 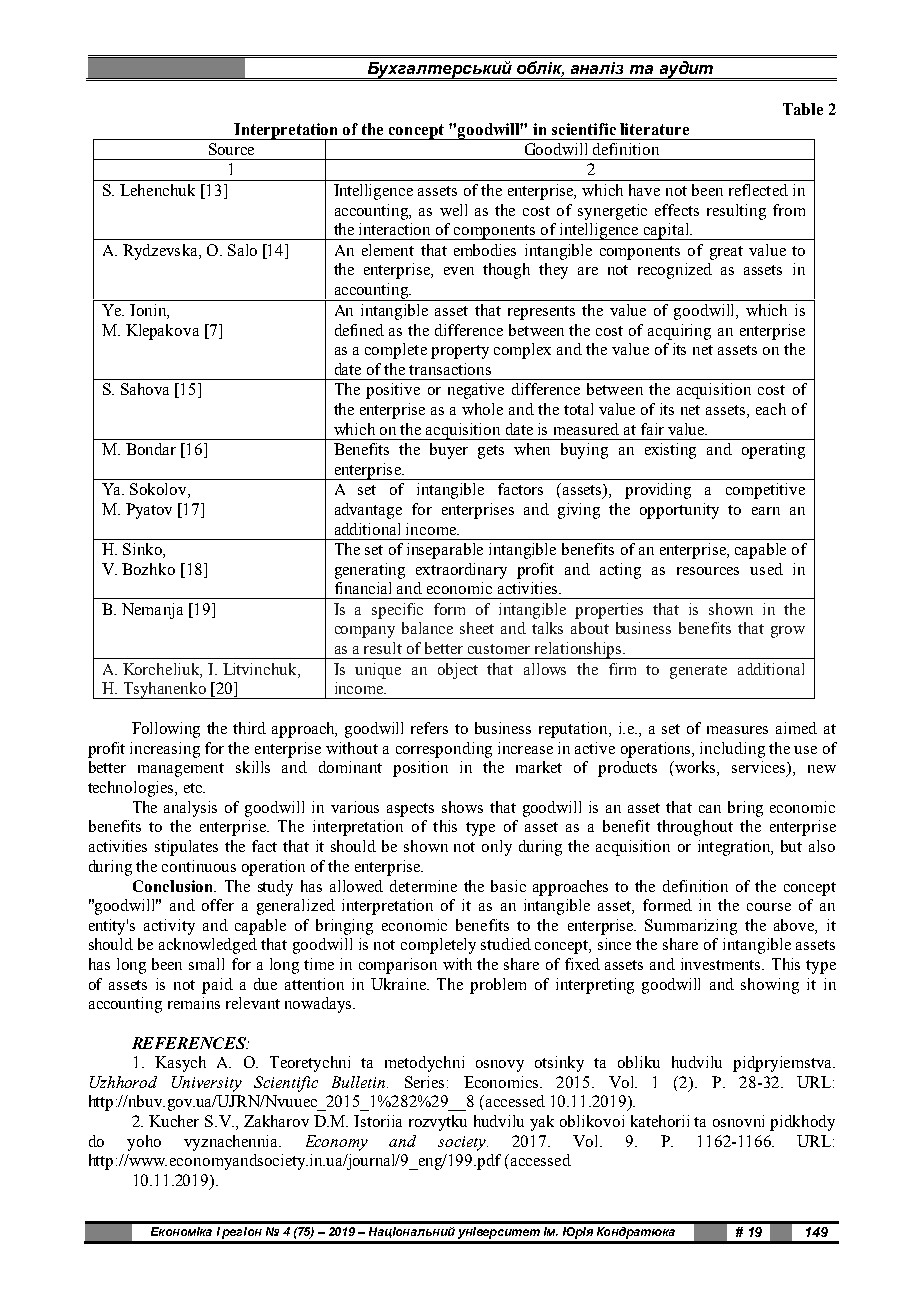 What do you see at coordinates (770, 986) in the page?
I see `showing` at bounding box center [770, 986].
